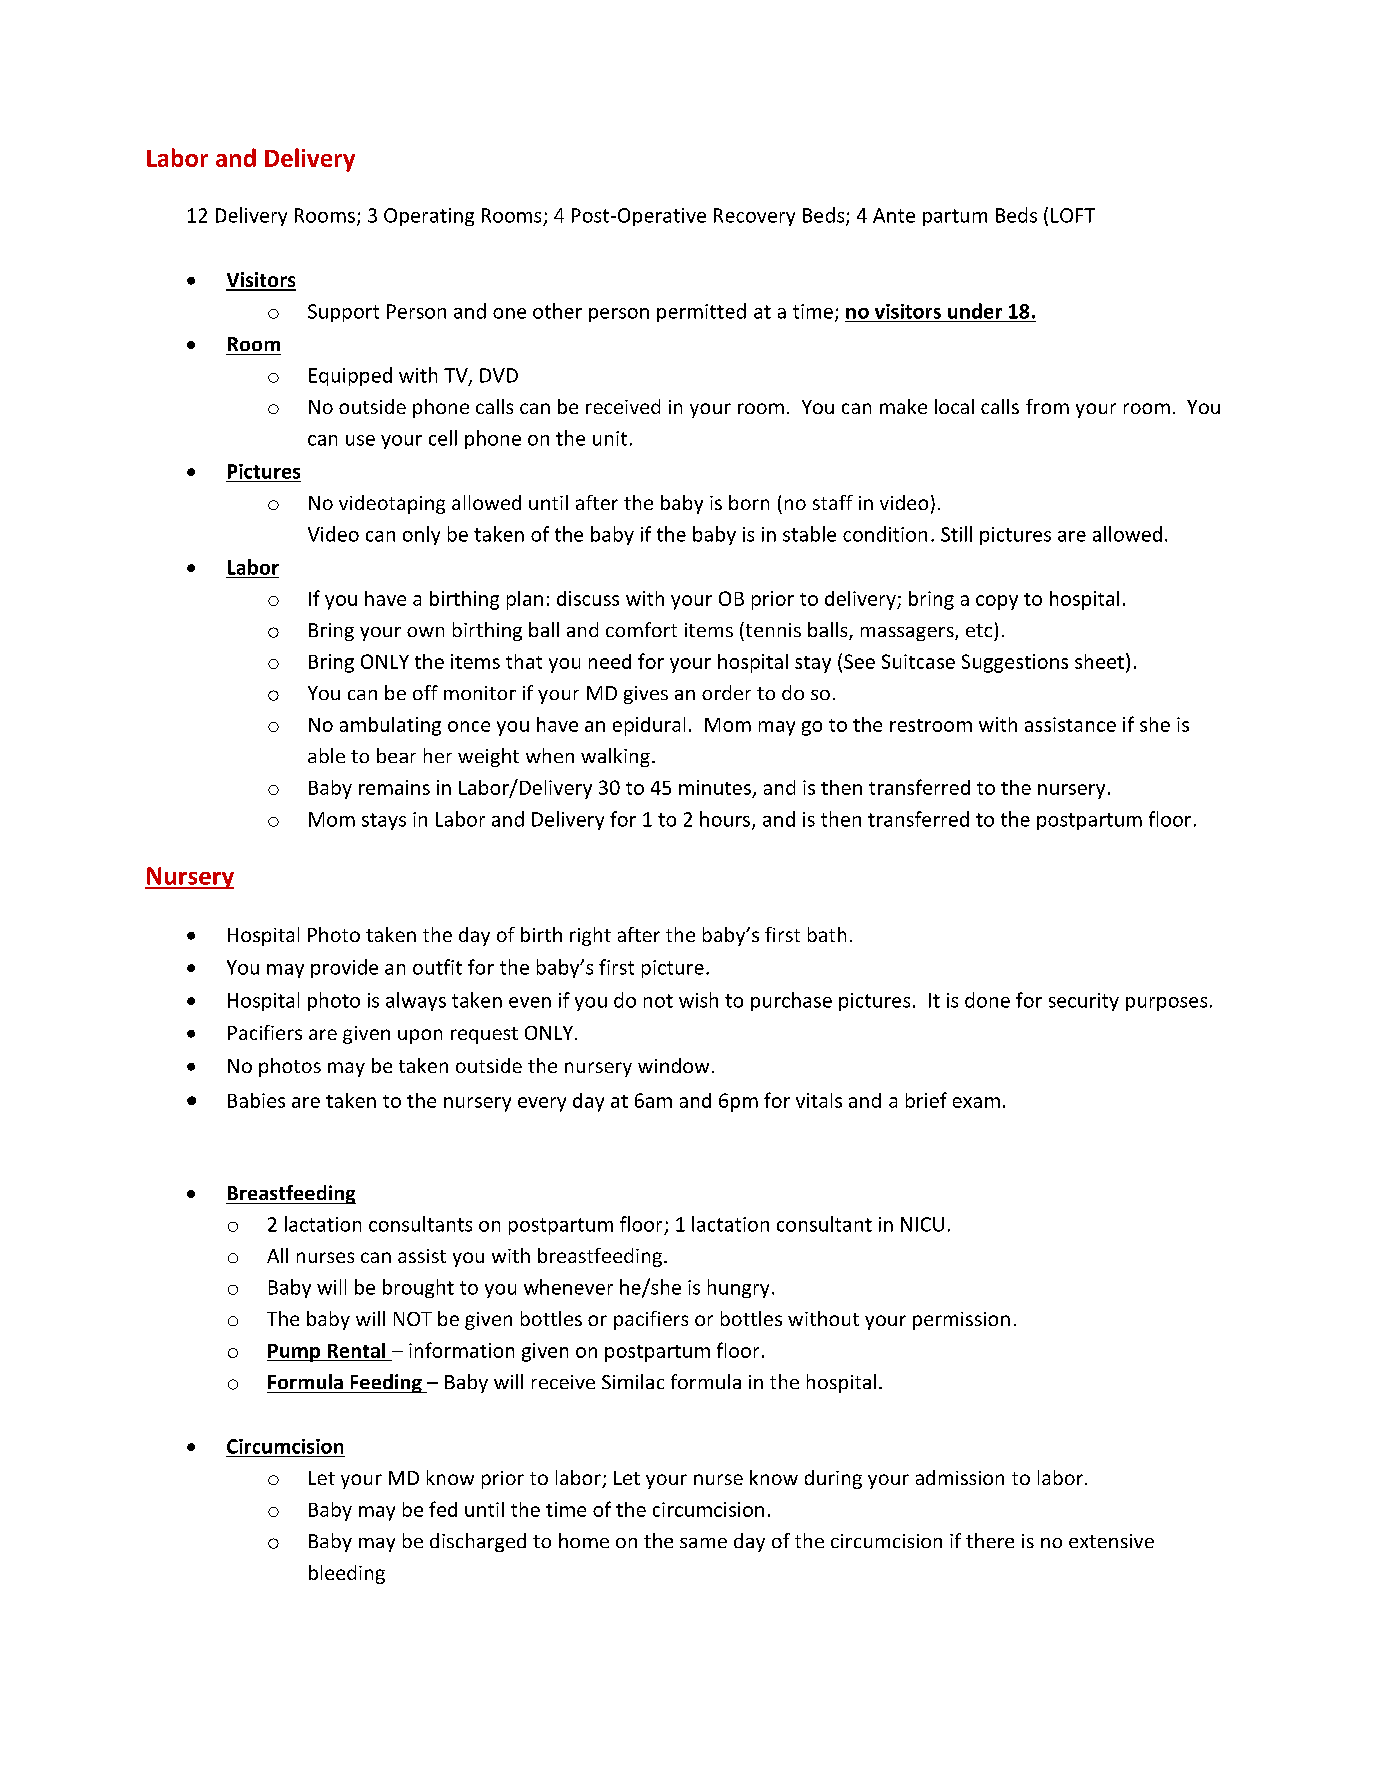  What do you see at coordinates (1111, 1541) in the page?
I see `extensive` at bounding box center [1111, 1541].
